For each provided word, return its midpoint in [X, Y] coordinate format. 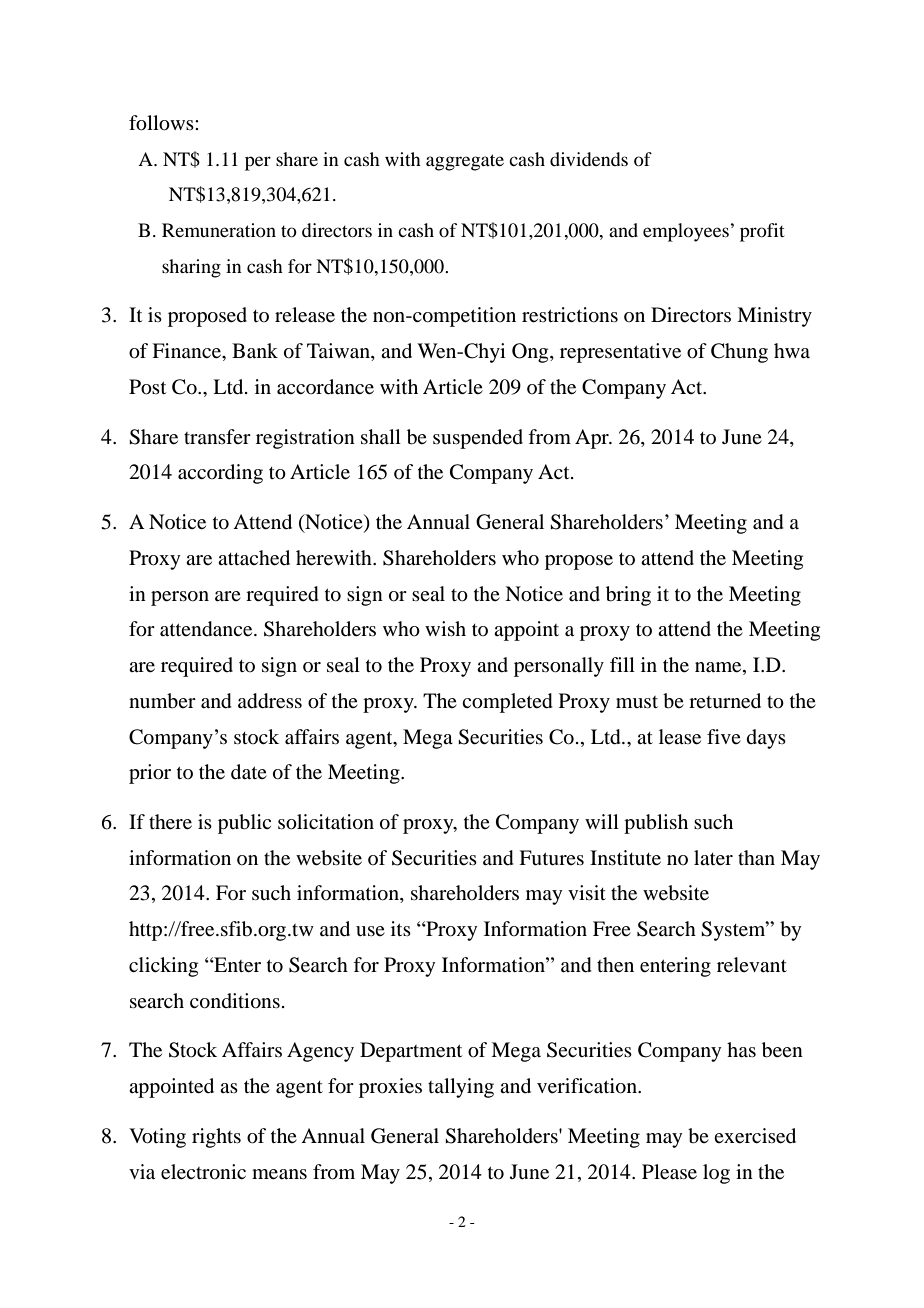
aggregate [465, 162]
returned [725, 701]
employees [686, 232]
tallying [461, 1088]
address [270, 701]
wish [445, 628]
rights [216, 1138]
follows [162, 123]
